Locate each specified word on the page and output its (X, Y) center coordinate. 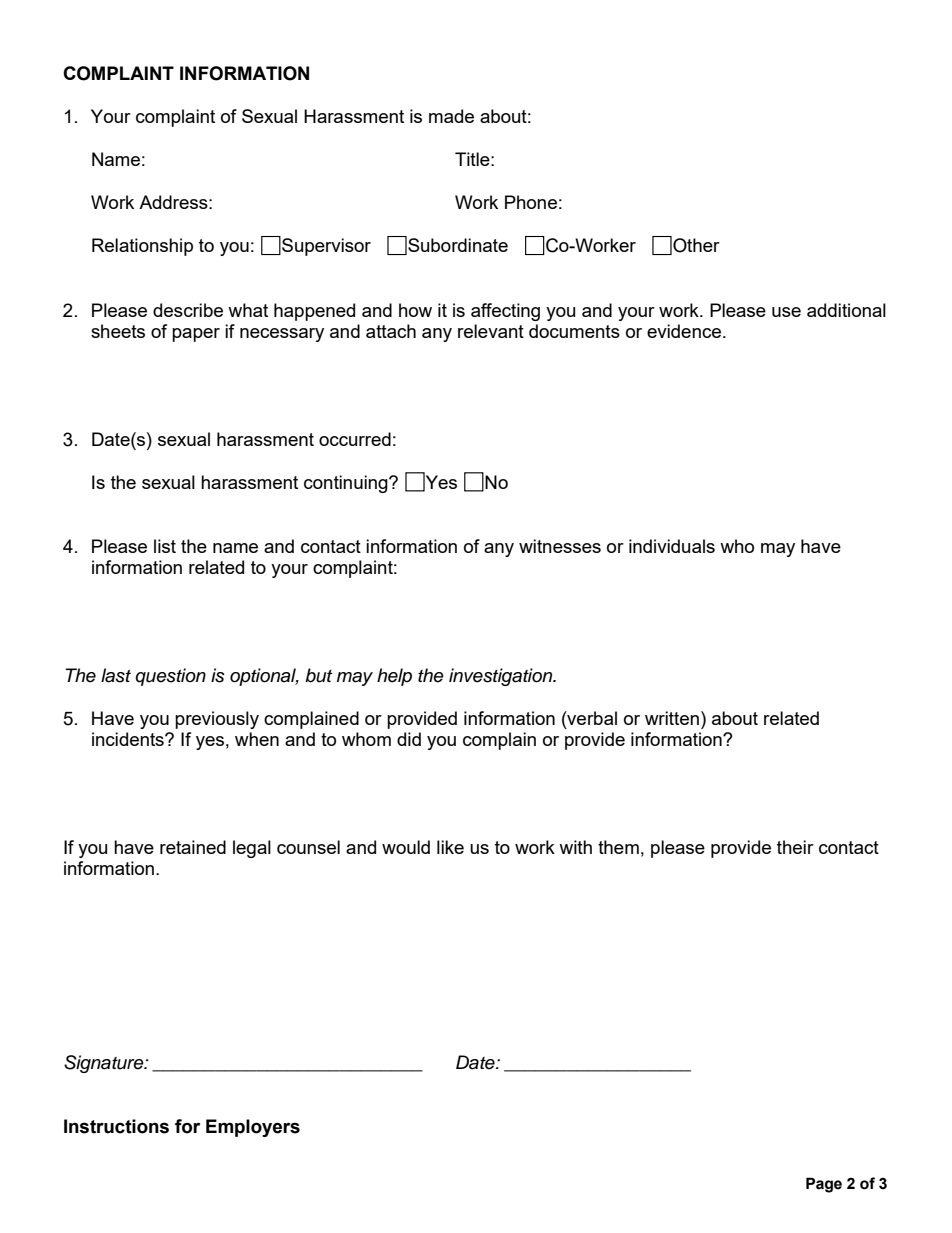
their (795, 847)
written (672, 718)
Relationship (142, 247)
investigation (502, 677)
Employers (253, 1128)
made (451, 116)
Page (824, 1185)
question (170, 677)
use (786, 312)
